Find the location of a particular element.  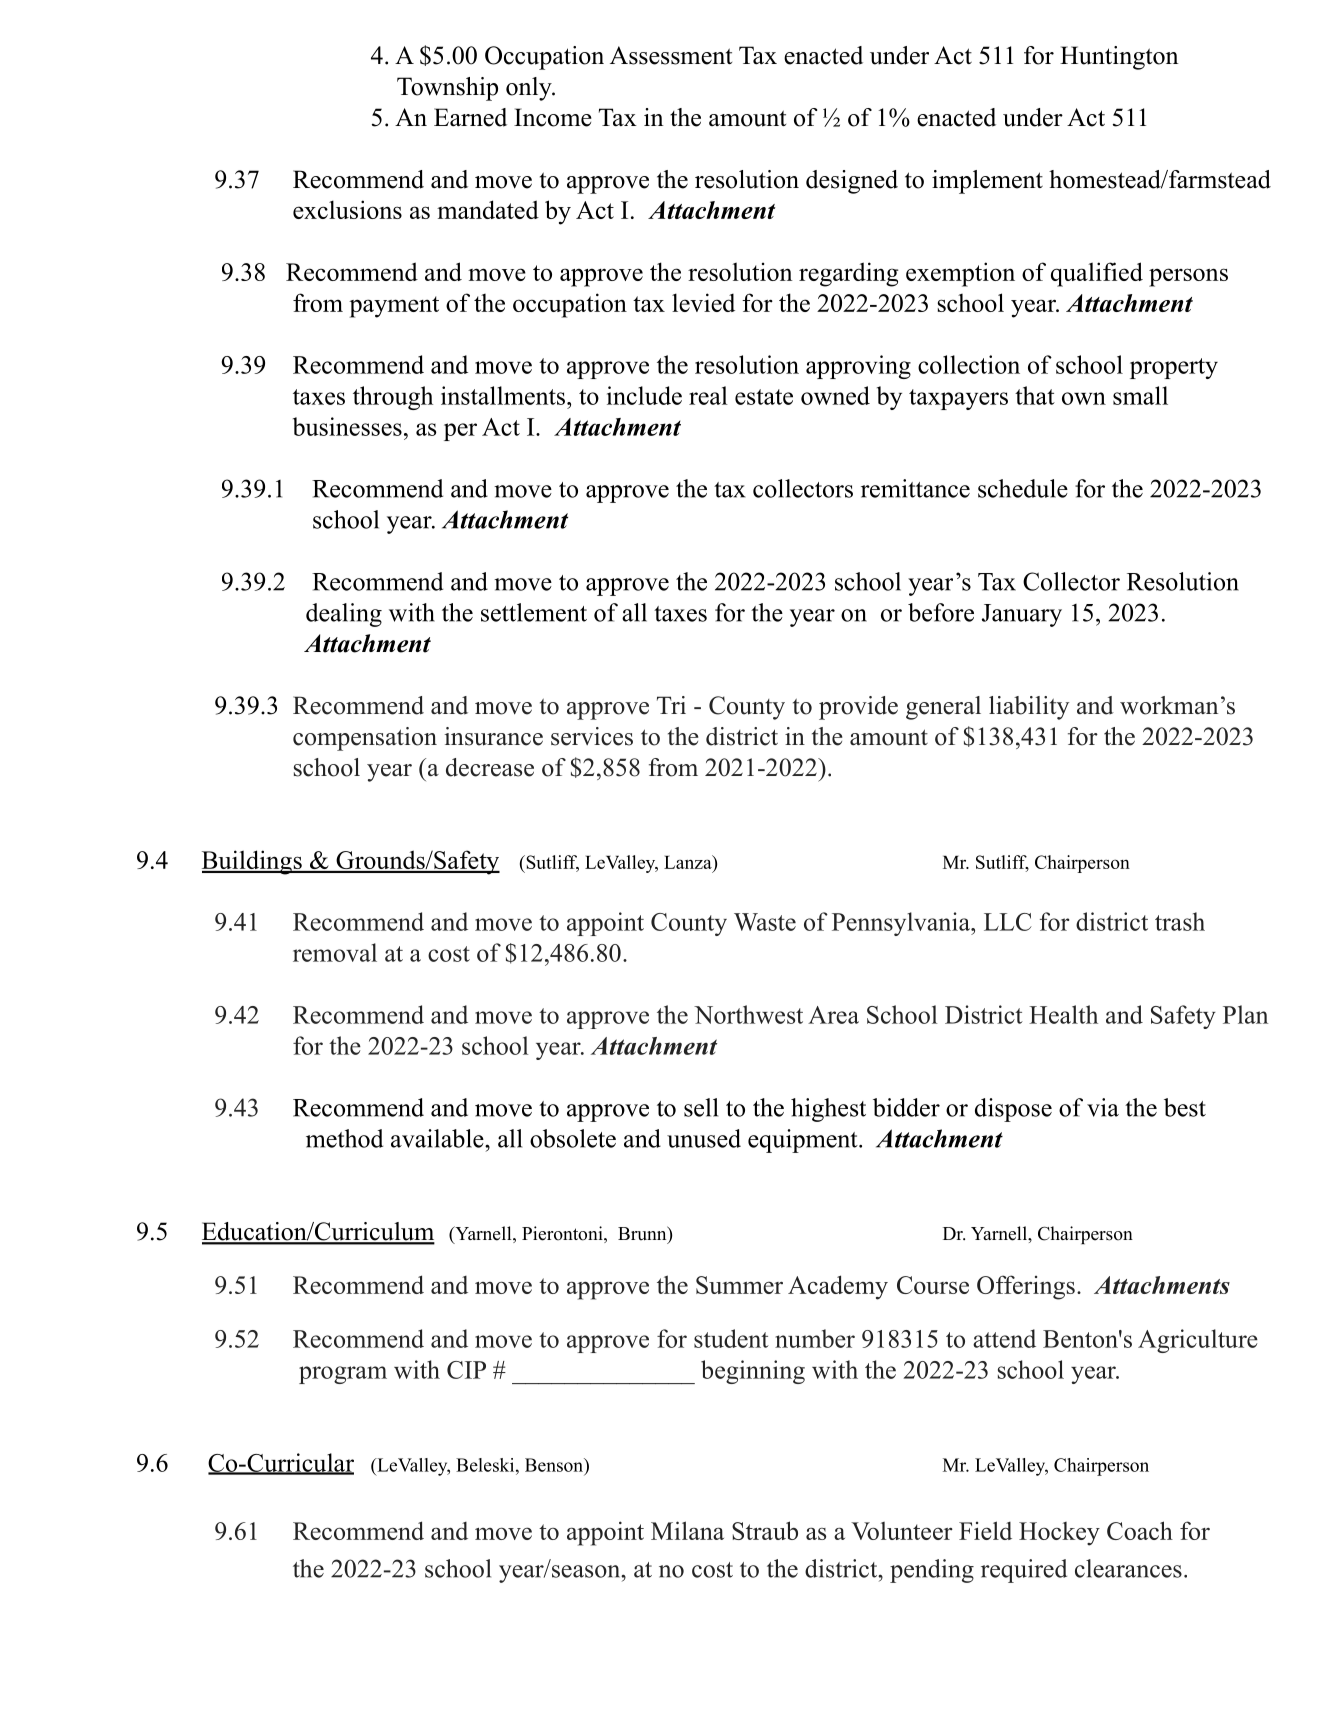

Township is located at coordinates (447, 89).
